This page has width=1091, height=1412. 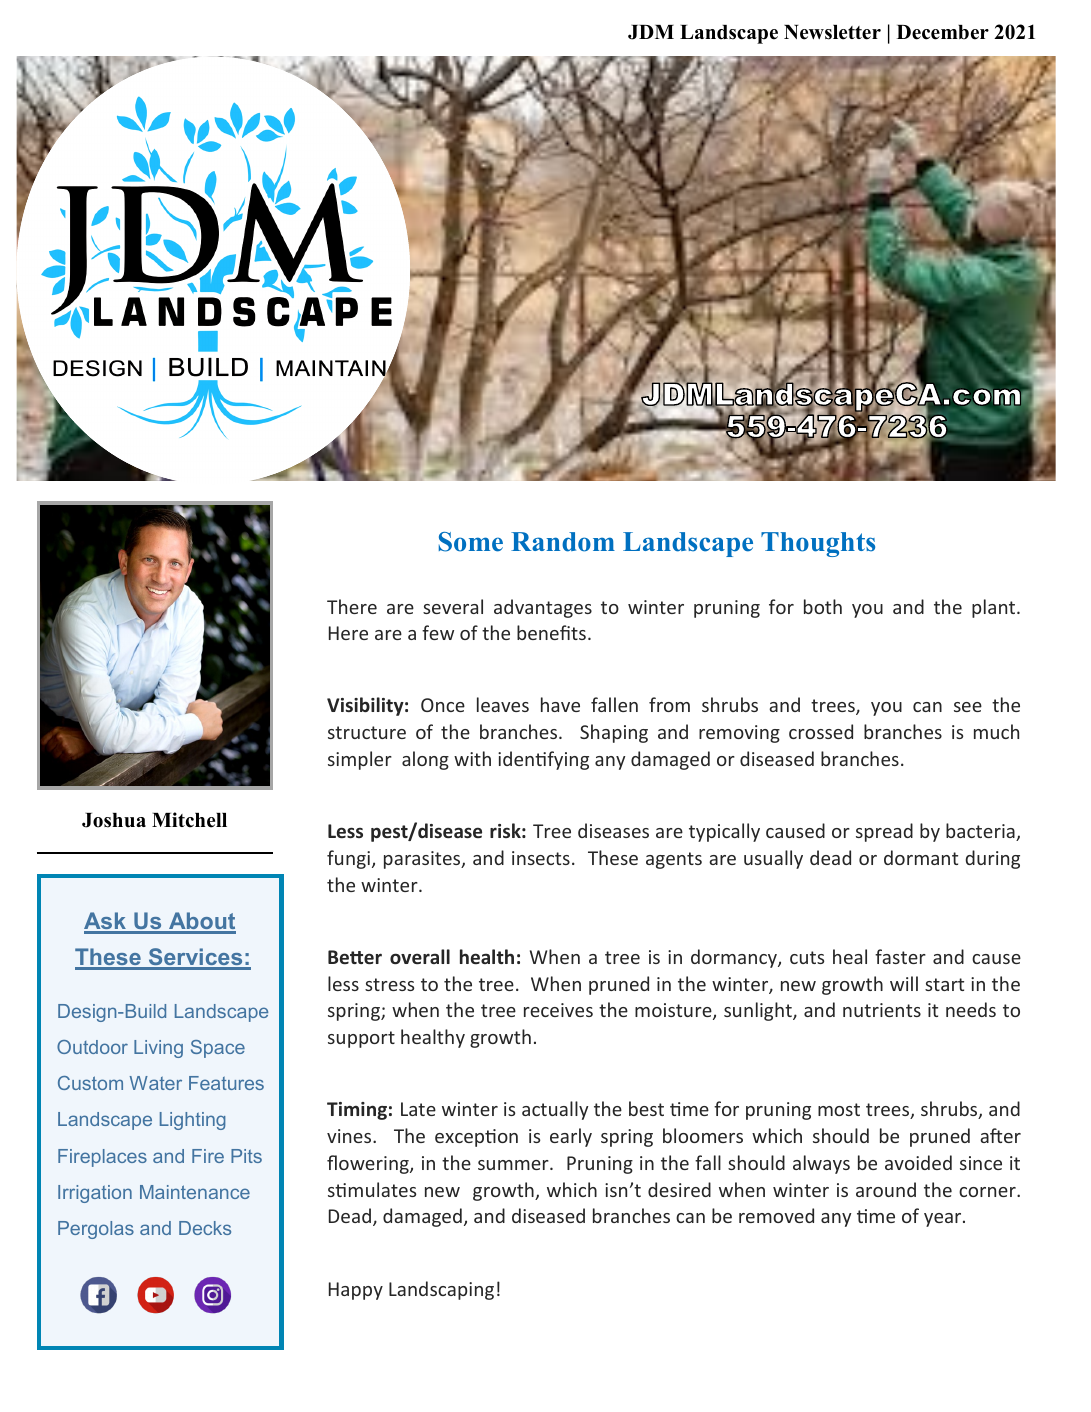 I want to click on Some, so click(x=471, y=542).
